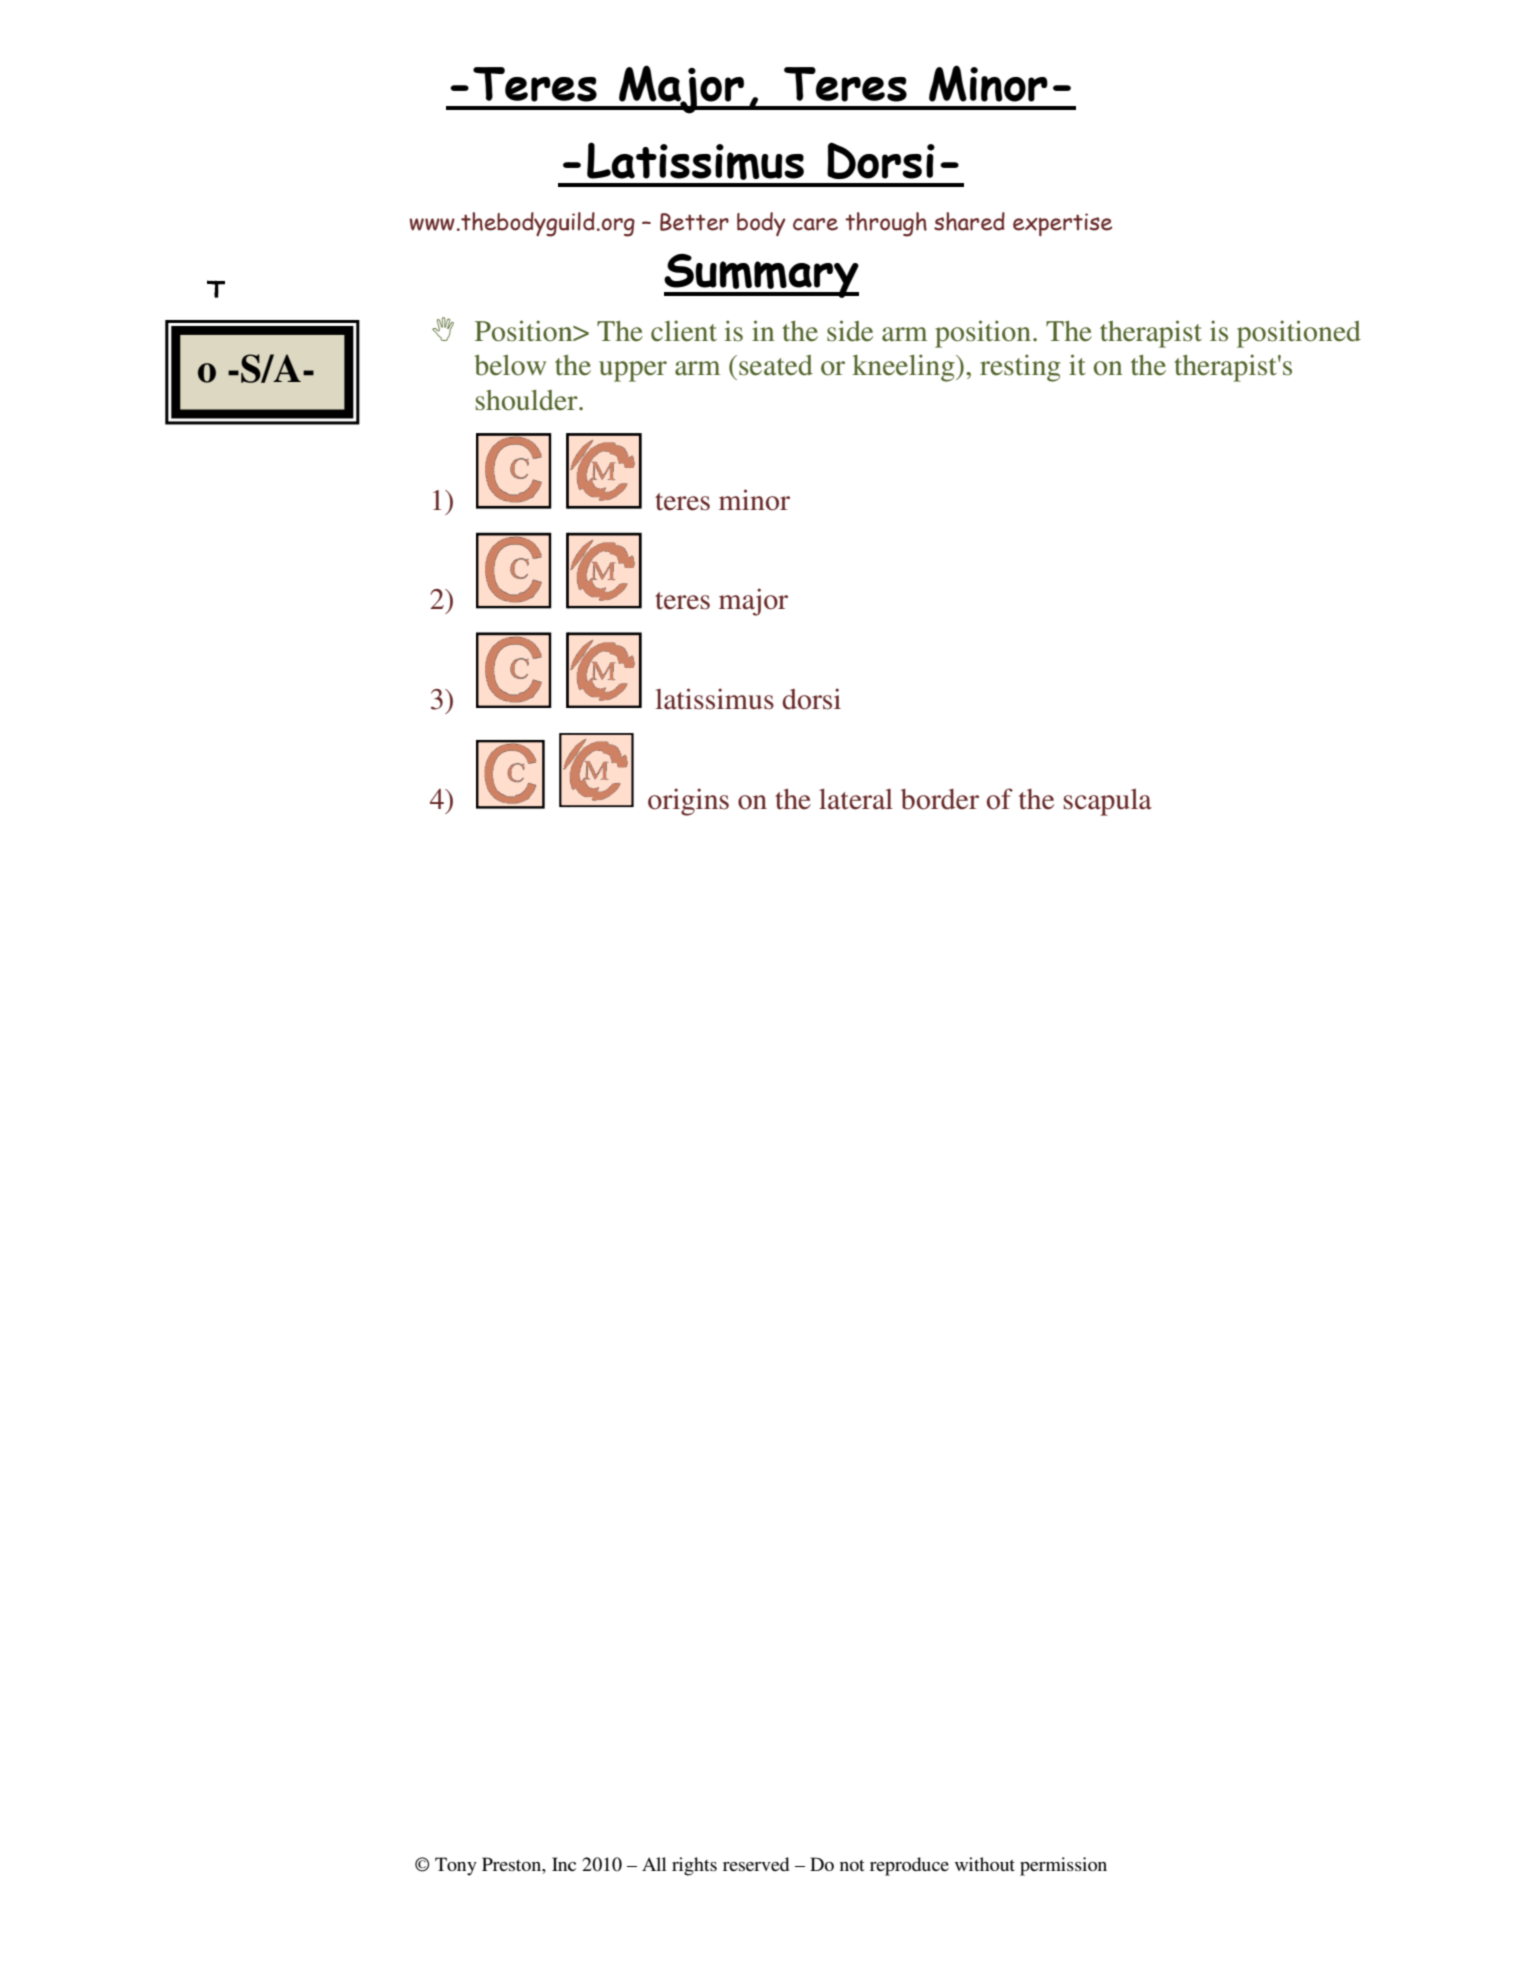 The width and height of the screenshot is (1522, 1970). Describe the element at coordinates (694, 222) in the screenshot. I see `Better` at that location.
